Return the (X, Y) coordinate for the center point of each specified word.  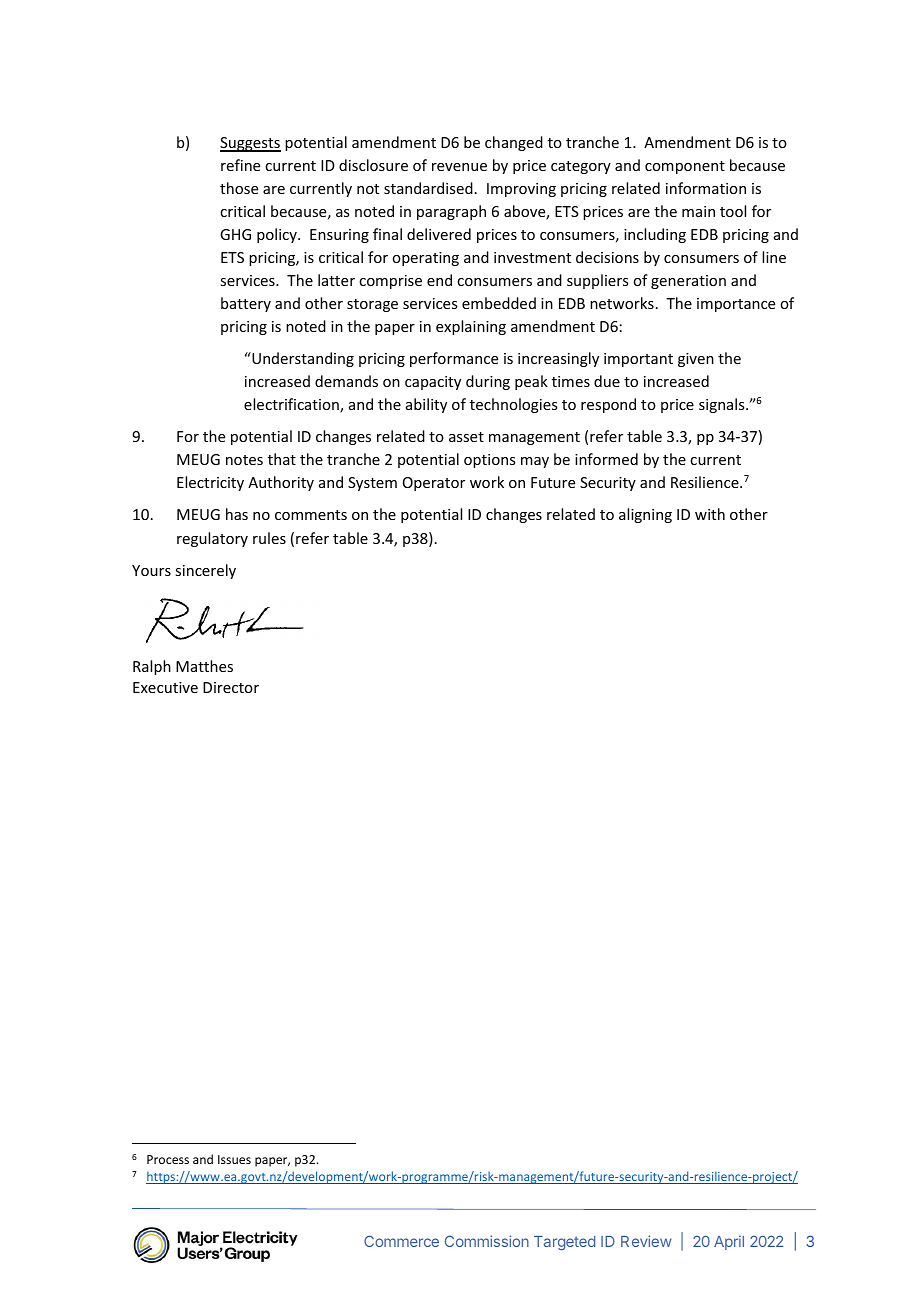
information (706, 188)
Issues (234, 1159)
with (710, 514)
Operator (434, 484)
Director (231, 687)
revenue (459, 167)
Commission (487, 1241)
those (239, 188)
